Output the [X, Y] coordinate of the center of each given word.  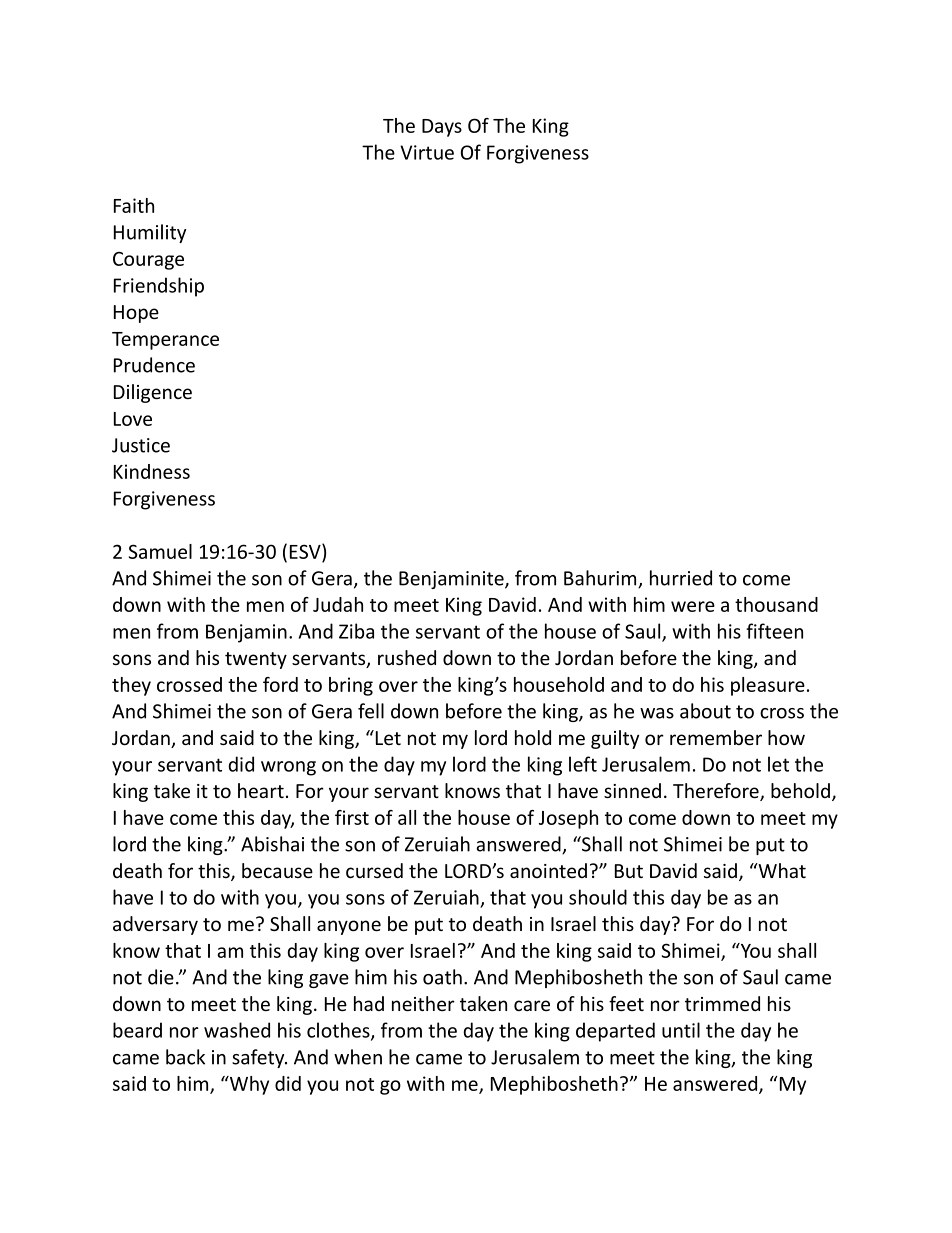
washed [237, 1030]
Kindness [152, 471]
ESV [306, 551]
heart [261, 790]
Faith [134, 205]
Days [442, 128]
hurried [681, 578]
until [681, 1030]
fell [371, 711]
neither [423, 1003]
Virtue [427, 152]
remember [716, 737]
